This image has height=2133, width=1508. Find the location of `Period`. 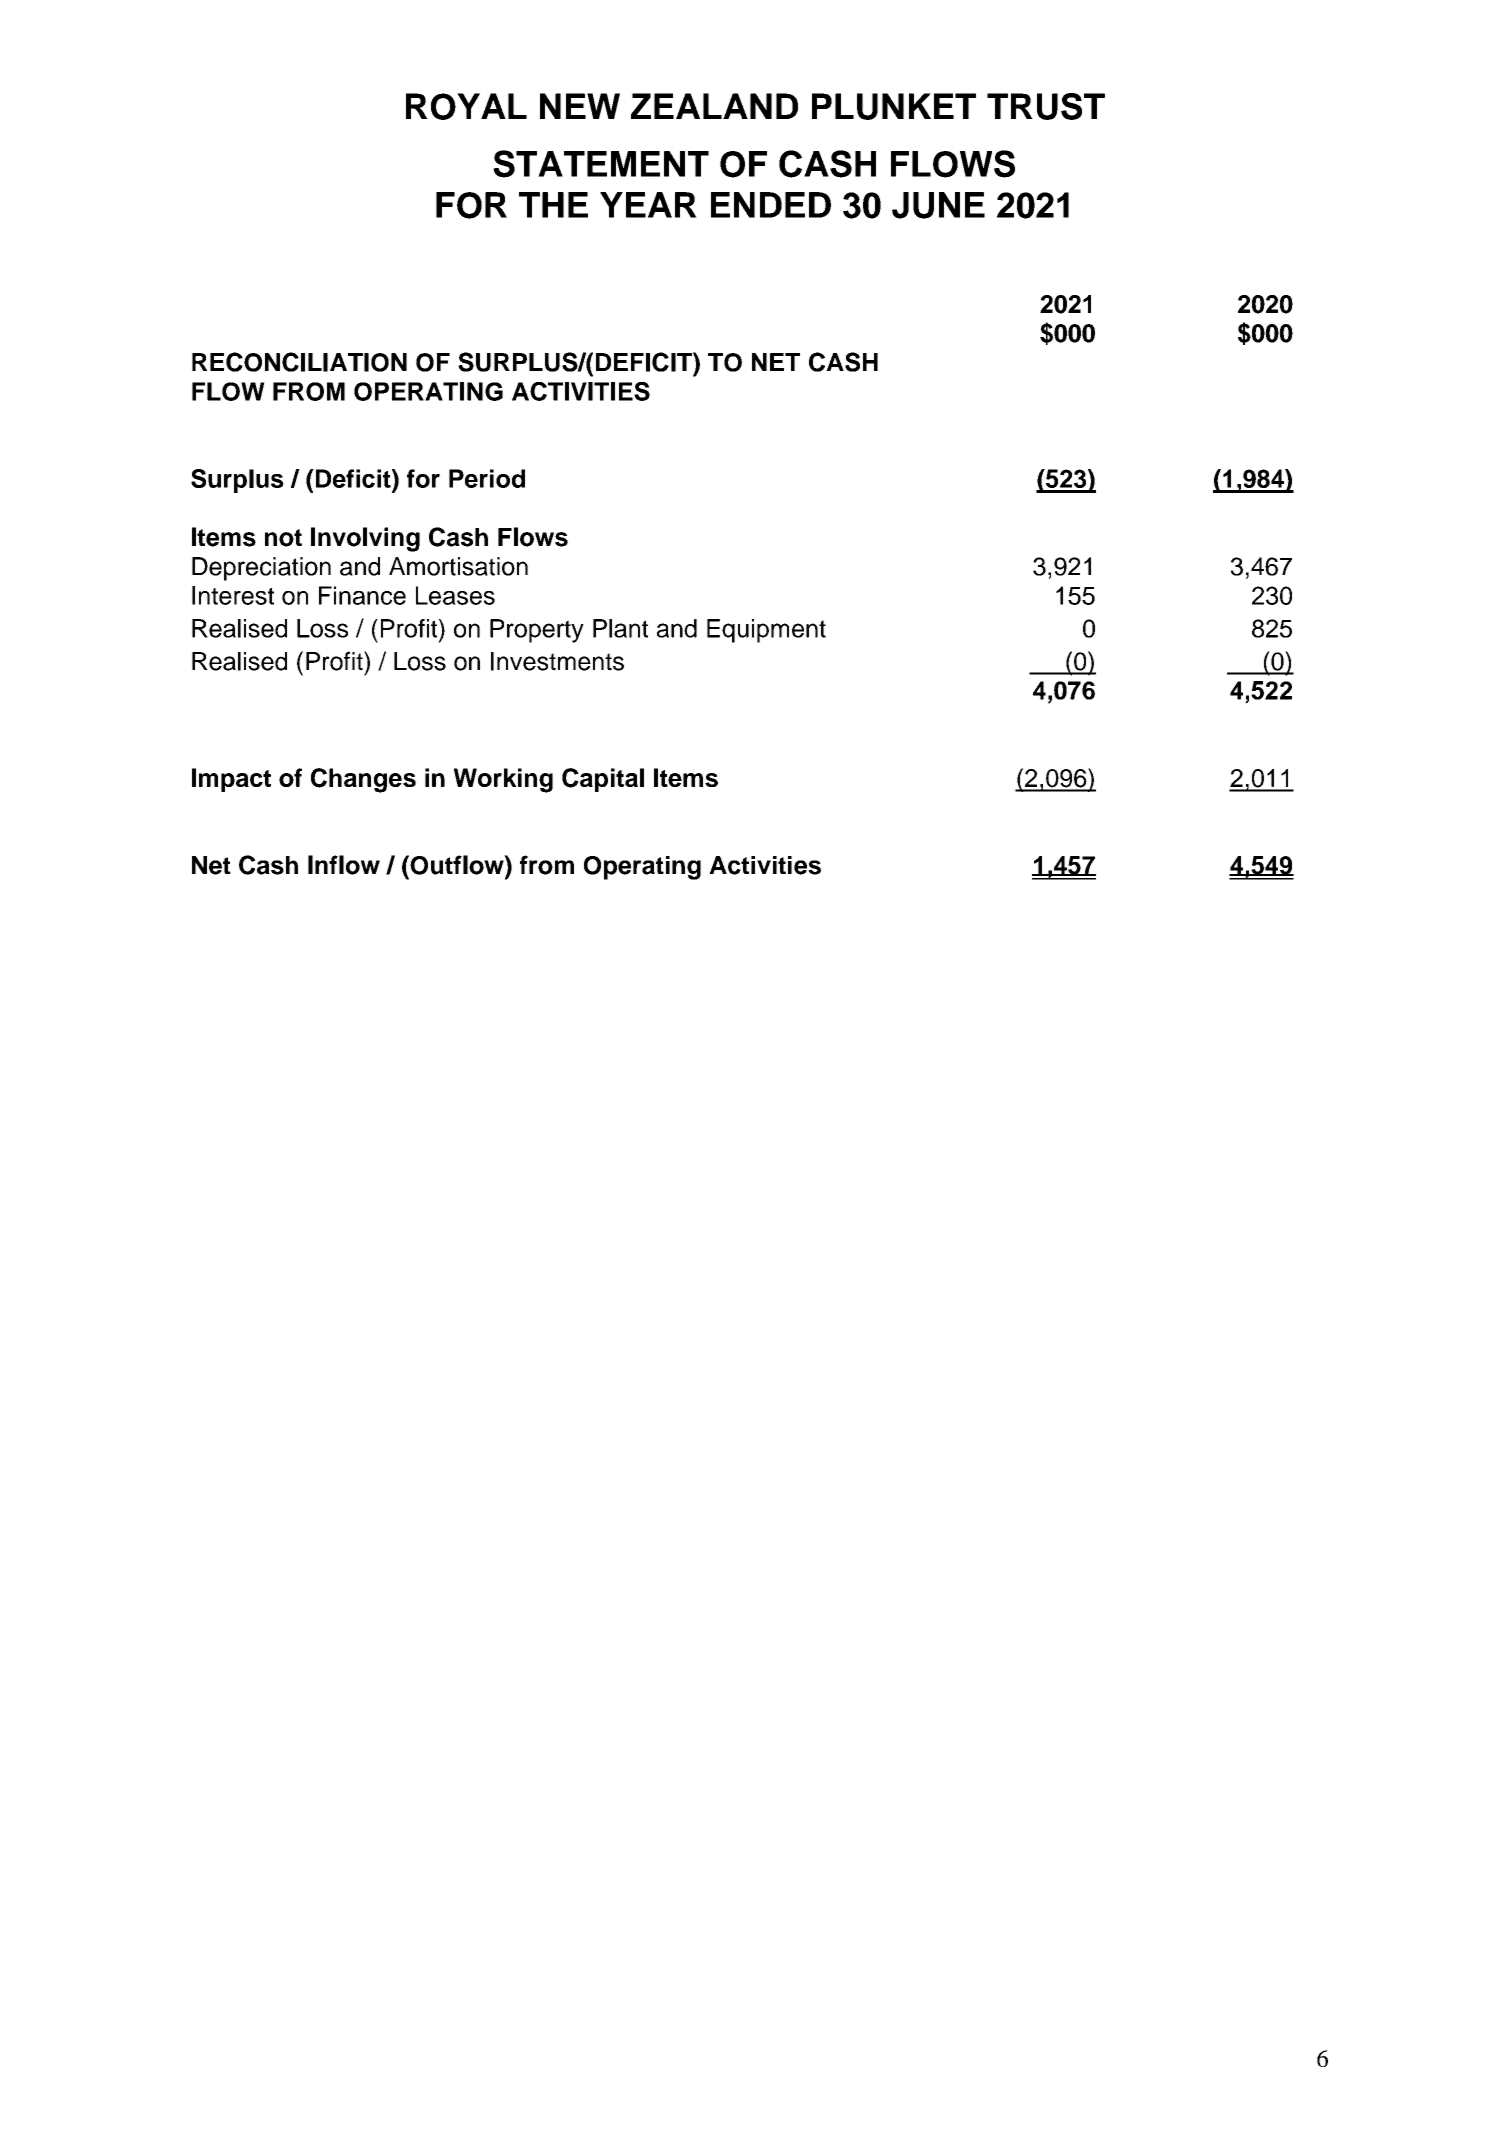

Period is located at coordinates (487, 478).
